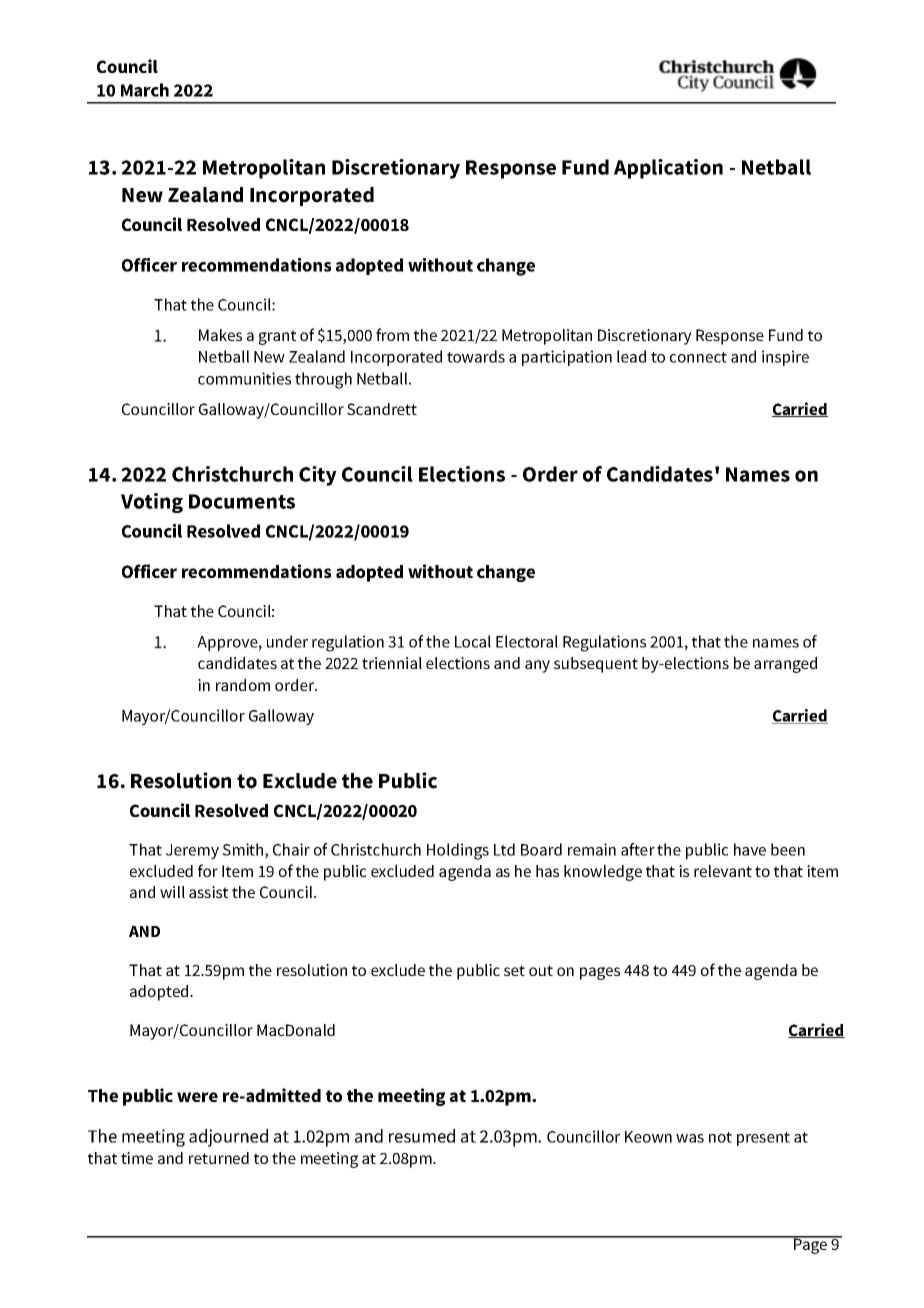 Image resolution: width=924 pixels, height=1308 pixels. Describe the element at coordinates (242, 501) in the page. I see `Documents` at that location.
